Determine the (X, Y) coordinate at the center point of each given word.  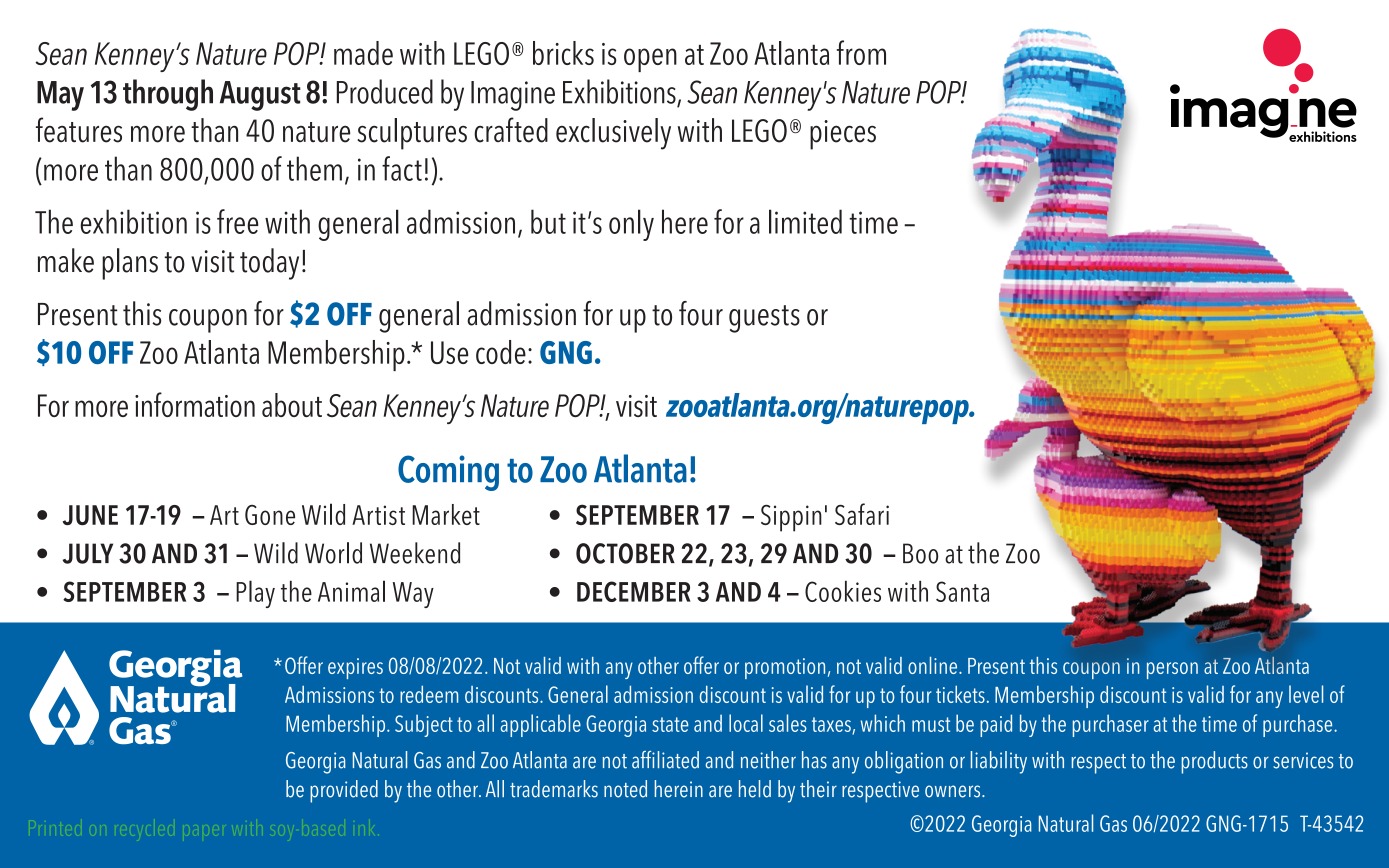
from (861, 52)
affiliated (665, 760)
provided (344, 791)
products (1215, 762)
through (168, 95)
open (650, 60)
